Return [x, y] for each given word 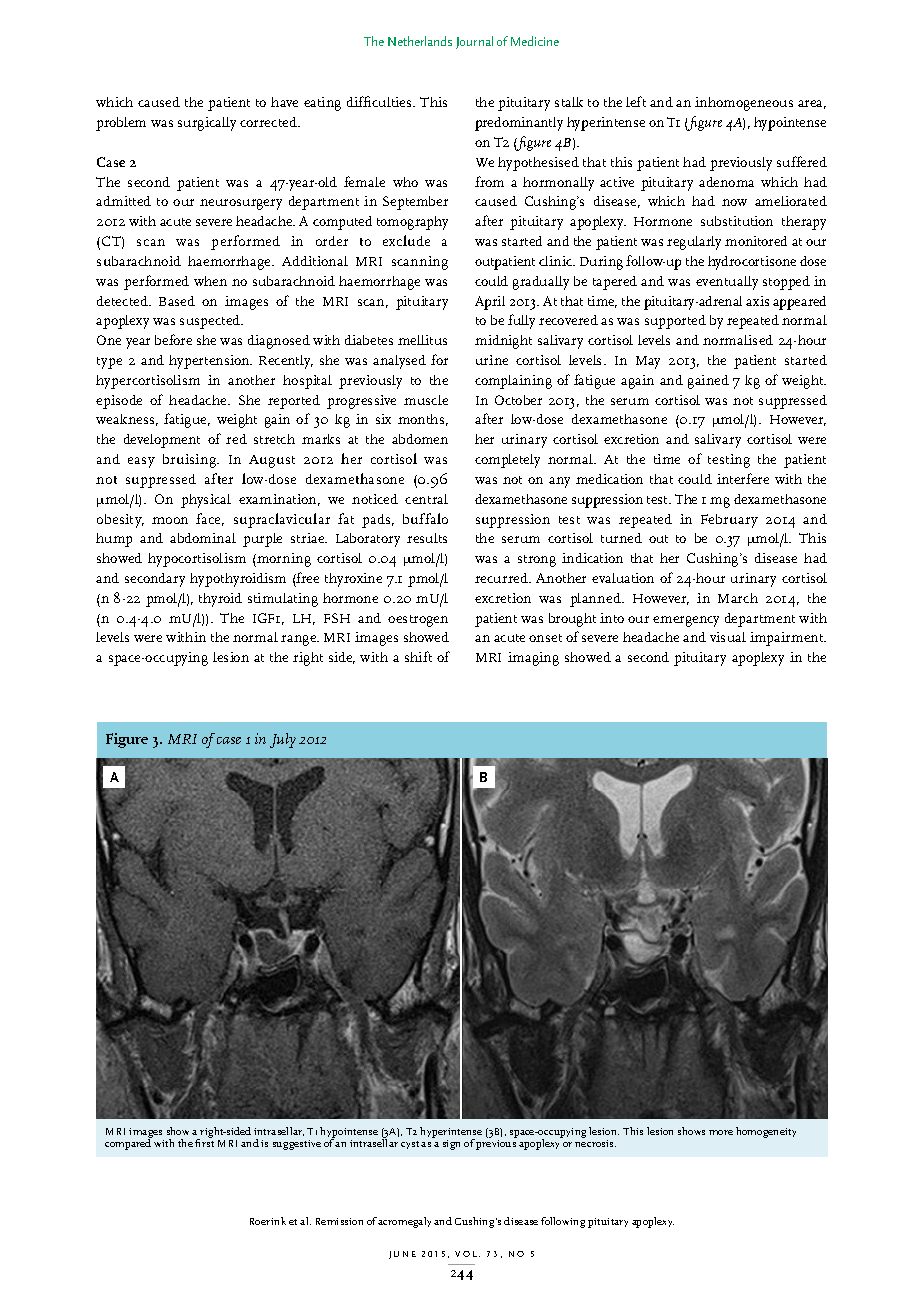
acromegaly [404, 1222]
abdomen [420, 439]
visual [728, 637]
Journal [474, 42]
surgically [207, 124]
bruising [191, 461]
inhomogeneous [744, 104]
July [283, 740]
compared [128, 1143]
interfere [743, 478]
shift [418, 656]
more [721, 1132]
